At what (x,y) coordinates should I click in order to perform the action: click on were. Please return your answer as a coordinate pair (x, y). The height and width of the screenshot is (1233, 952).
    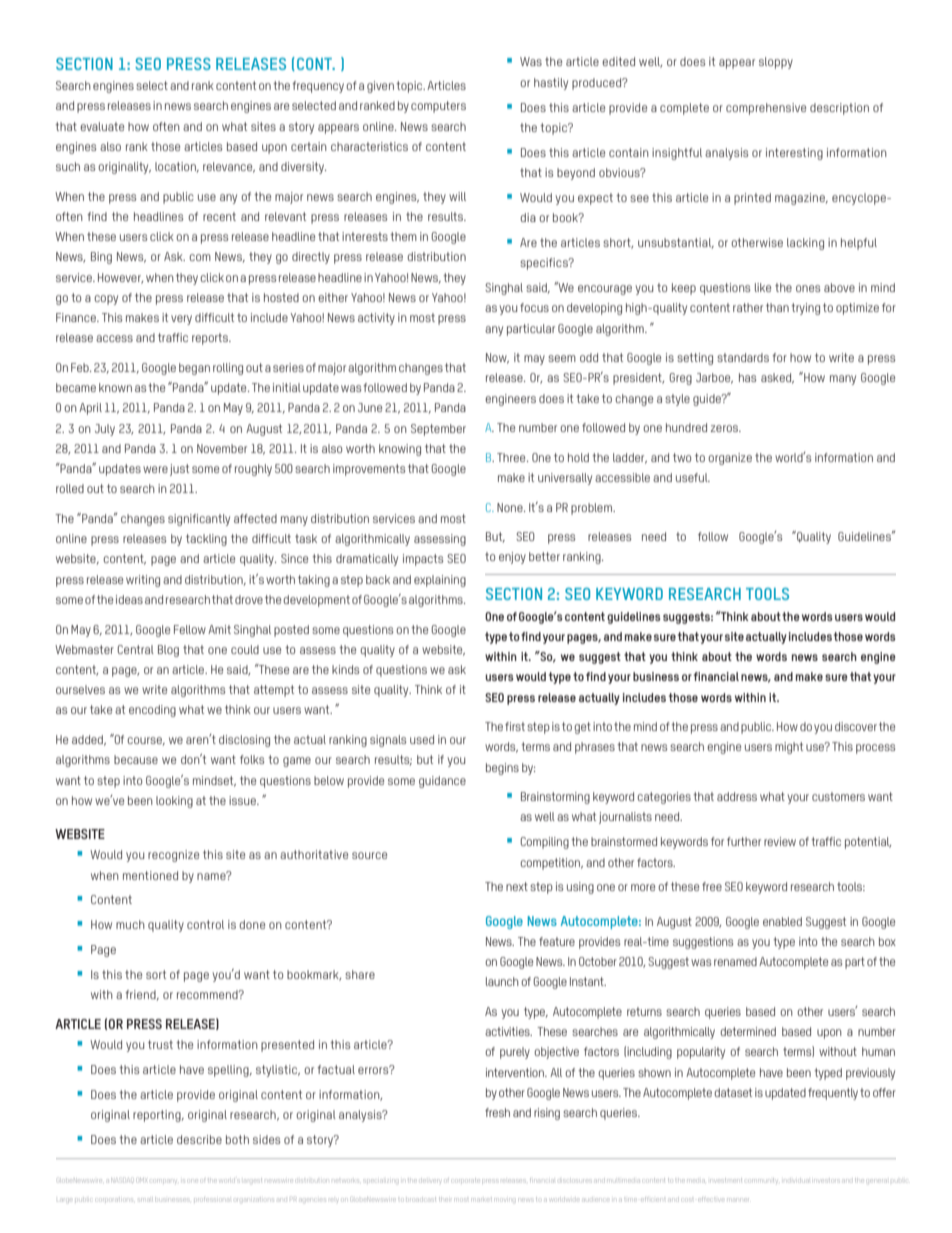
    Looking at the image, I should click on (155, 469).
